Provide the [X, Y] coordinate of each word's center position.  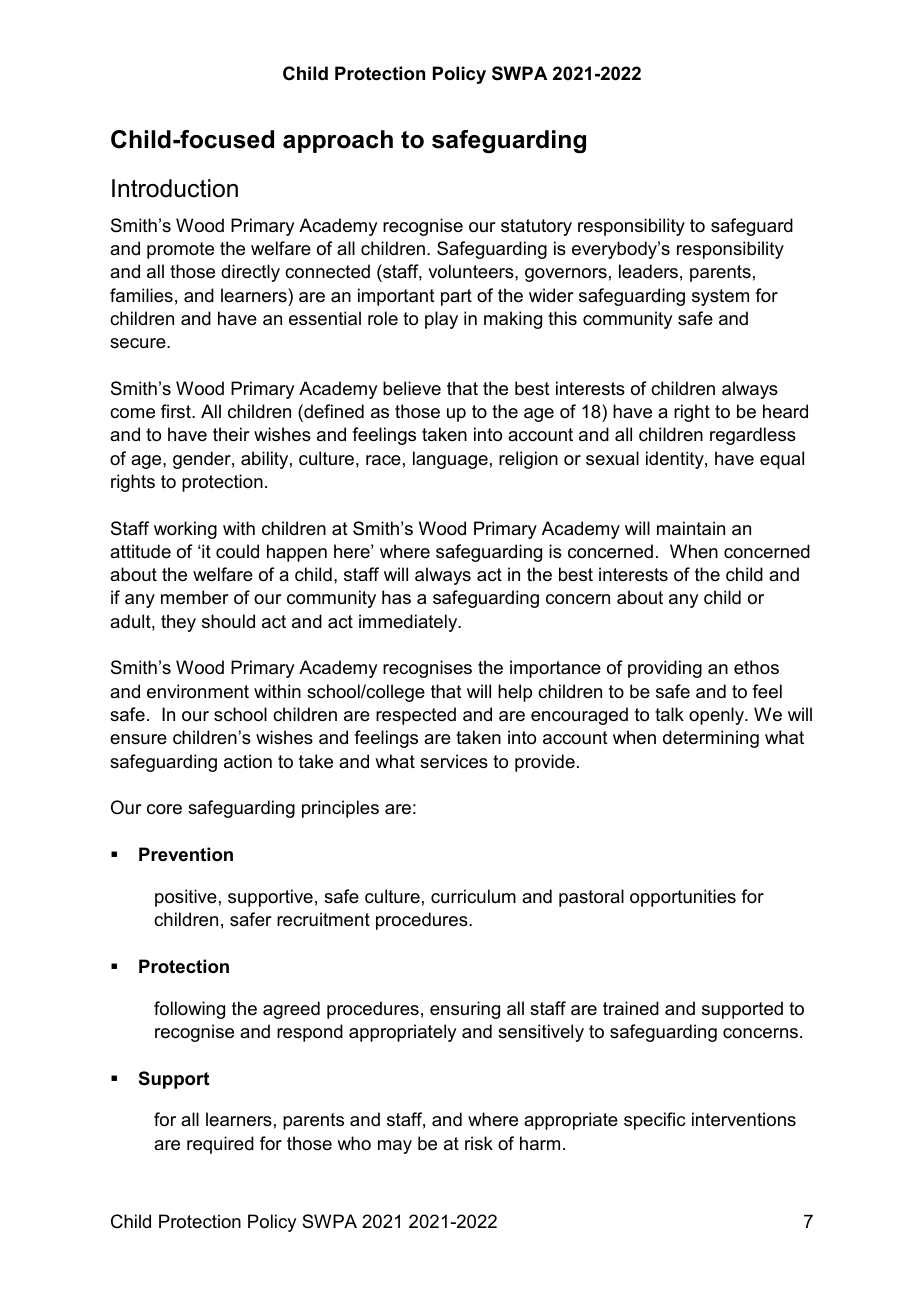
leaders [648, 271]
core [164, 809]
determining [711, 739]
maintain [691, 528]
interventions [744, 1119]
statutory [536, 227]
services [454, 761]
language [450, 460]
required [220, 1145]
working [185, 530]
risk [479, 1143]
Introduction [175, 188]
